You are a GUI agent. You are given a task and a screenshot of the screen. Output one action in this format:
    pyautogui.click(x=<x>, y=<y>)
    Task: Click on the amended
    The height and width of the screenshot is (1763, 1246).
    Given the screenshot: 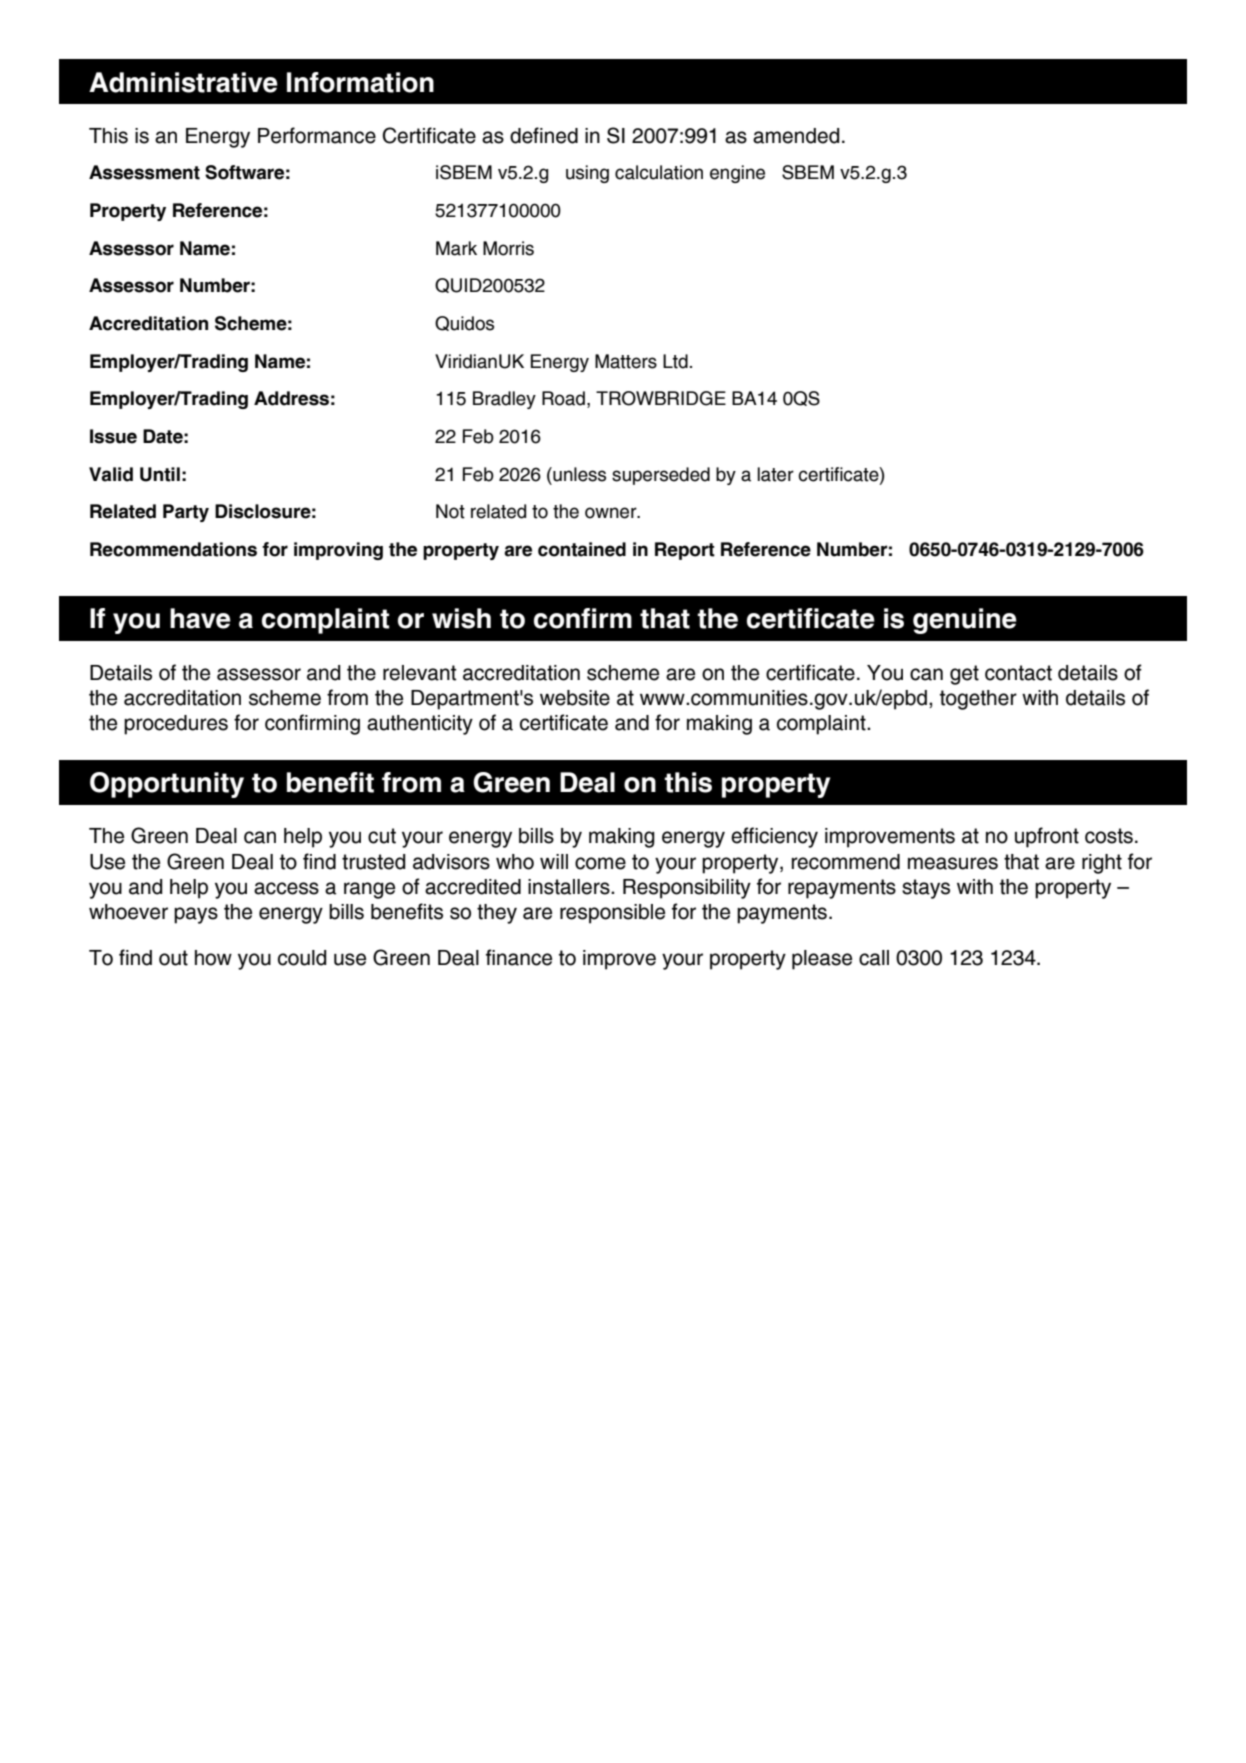 What is the action you would take?
    pyautogui.click(x=796, y=136)
